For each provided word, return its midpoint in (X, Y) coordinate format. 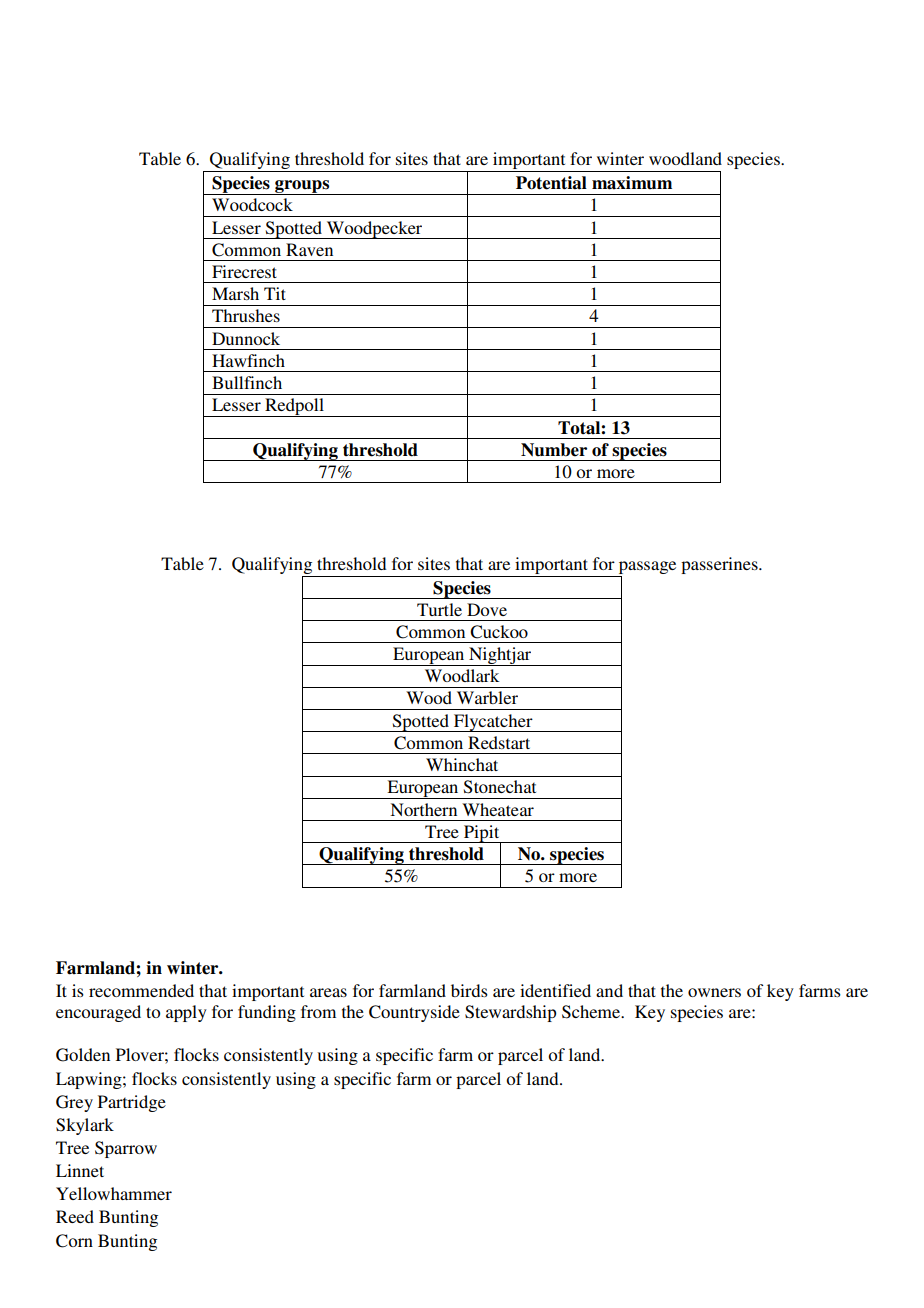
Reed (75, 1216)
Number (554, 450)
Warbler (487, 697)
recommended (141, 990)
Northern (423, 809)
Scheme (592, 1012)
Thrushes (246, 315)
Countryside (414, 1013)
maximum (632, 183)
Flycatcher (493, 723)
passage (647, 567)
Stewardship (510, 1013)
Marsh (235, 293)
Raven (309, 249)
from (318, 1011)
